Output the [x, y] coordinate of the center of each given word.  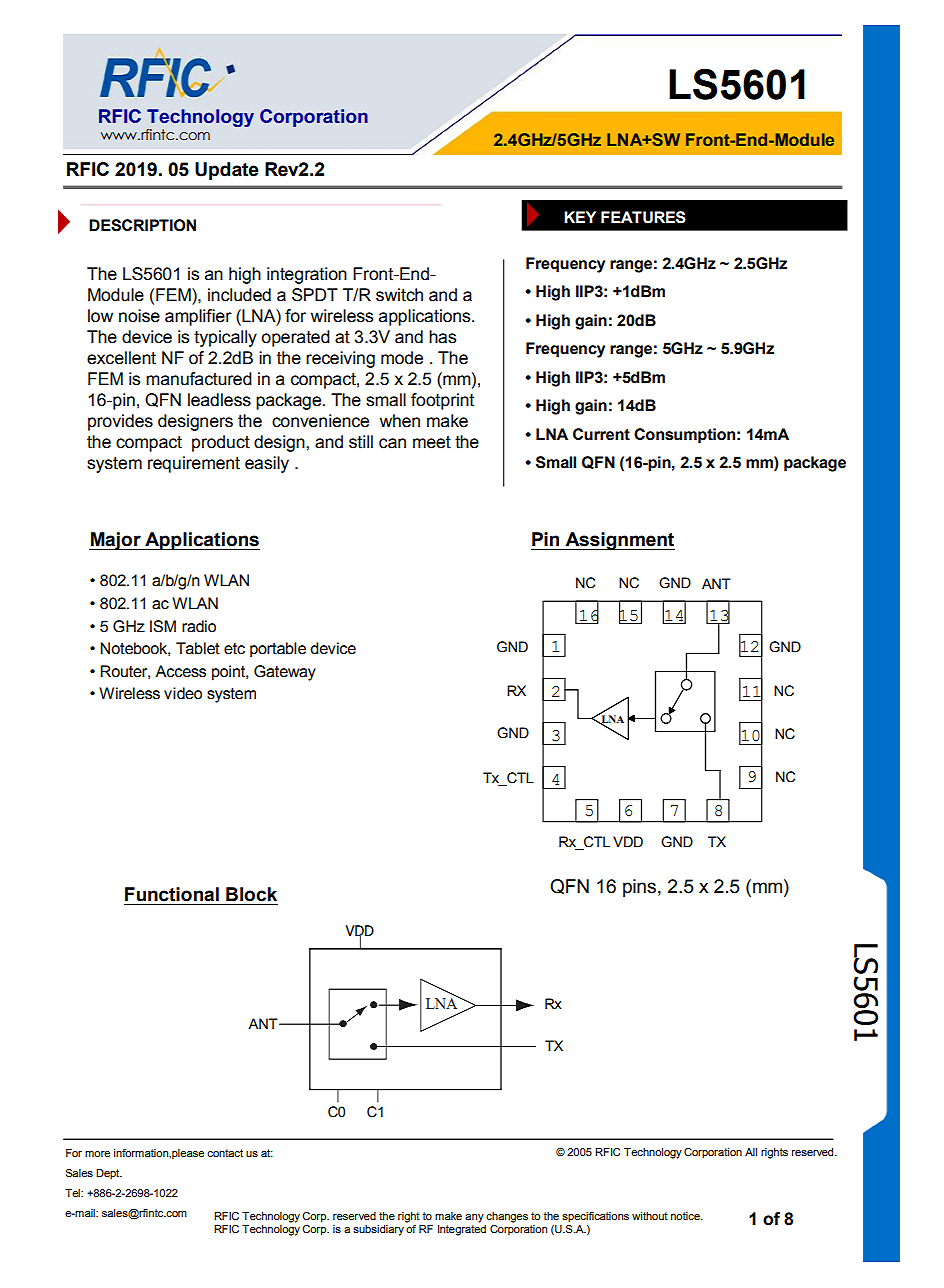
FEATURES [643, 217]
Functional [172, 894]
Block [251, 894]
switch [399, 295]
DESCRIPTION [142, 225]
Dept [109, 1174]
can [392, 443]
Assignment [619, 541]
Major [116, 541]
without [650, 1216]
